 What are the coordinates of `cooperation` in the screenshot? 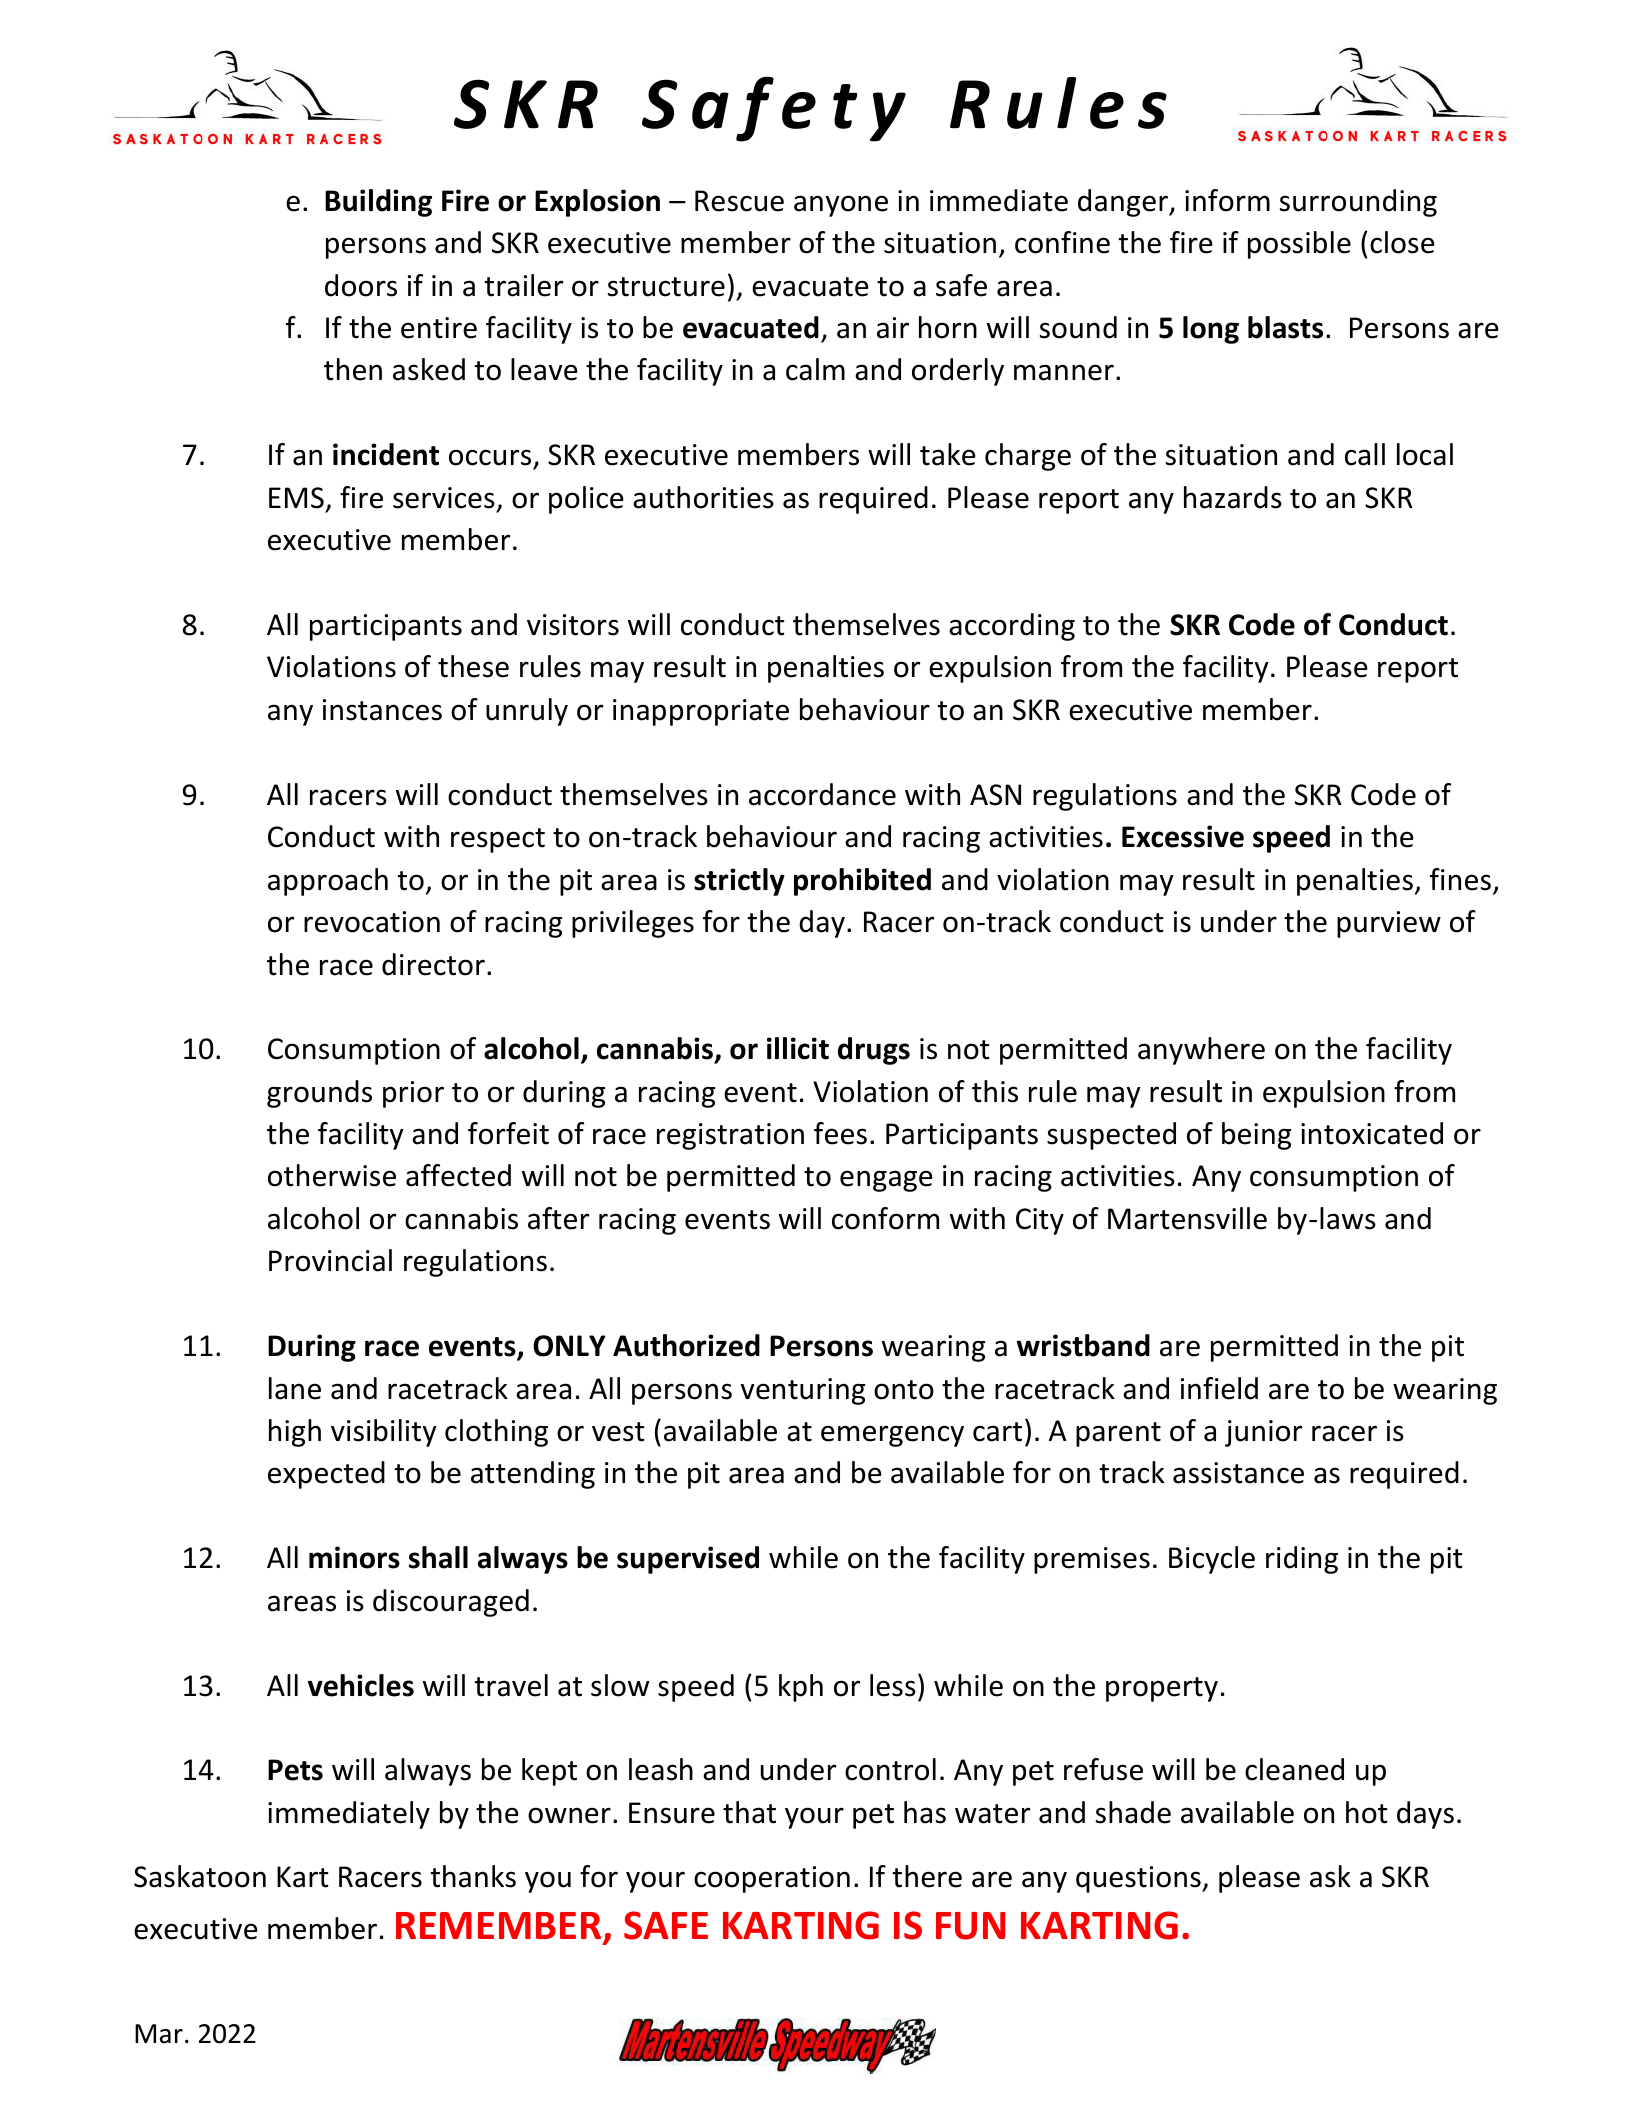 It's located at (772, 1879).
